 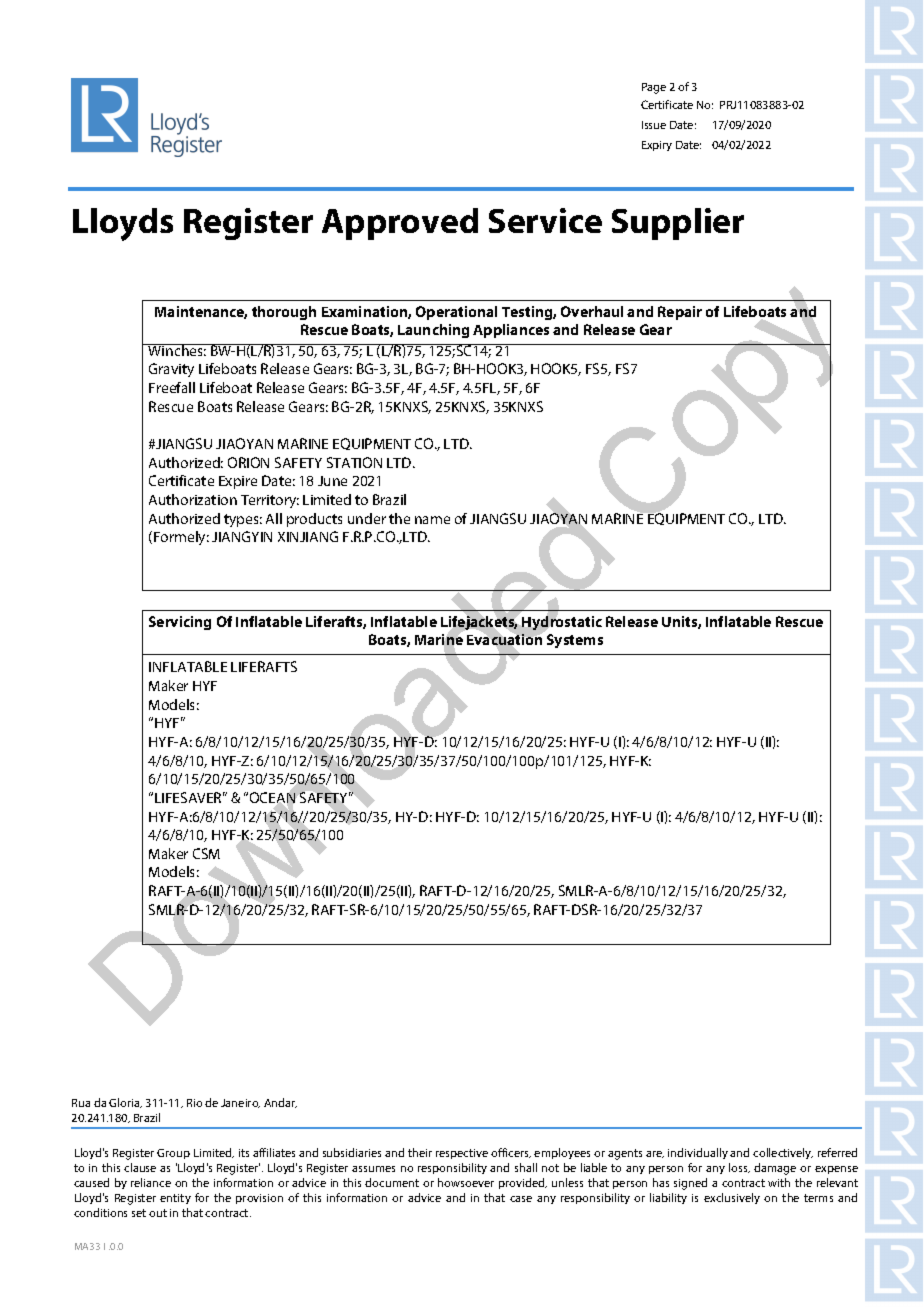 What do you see at coordinates (462, 1154) in the image?
I see `respective` at bounding box center [462, 1154].
